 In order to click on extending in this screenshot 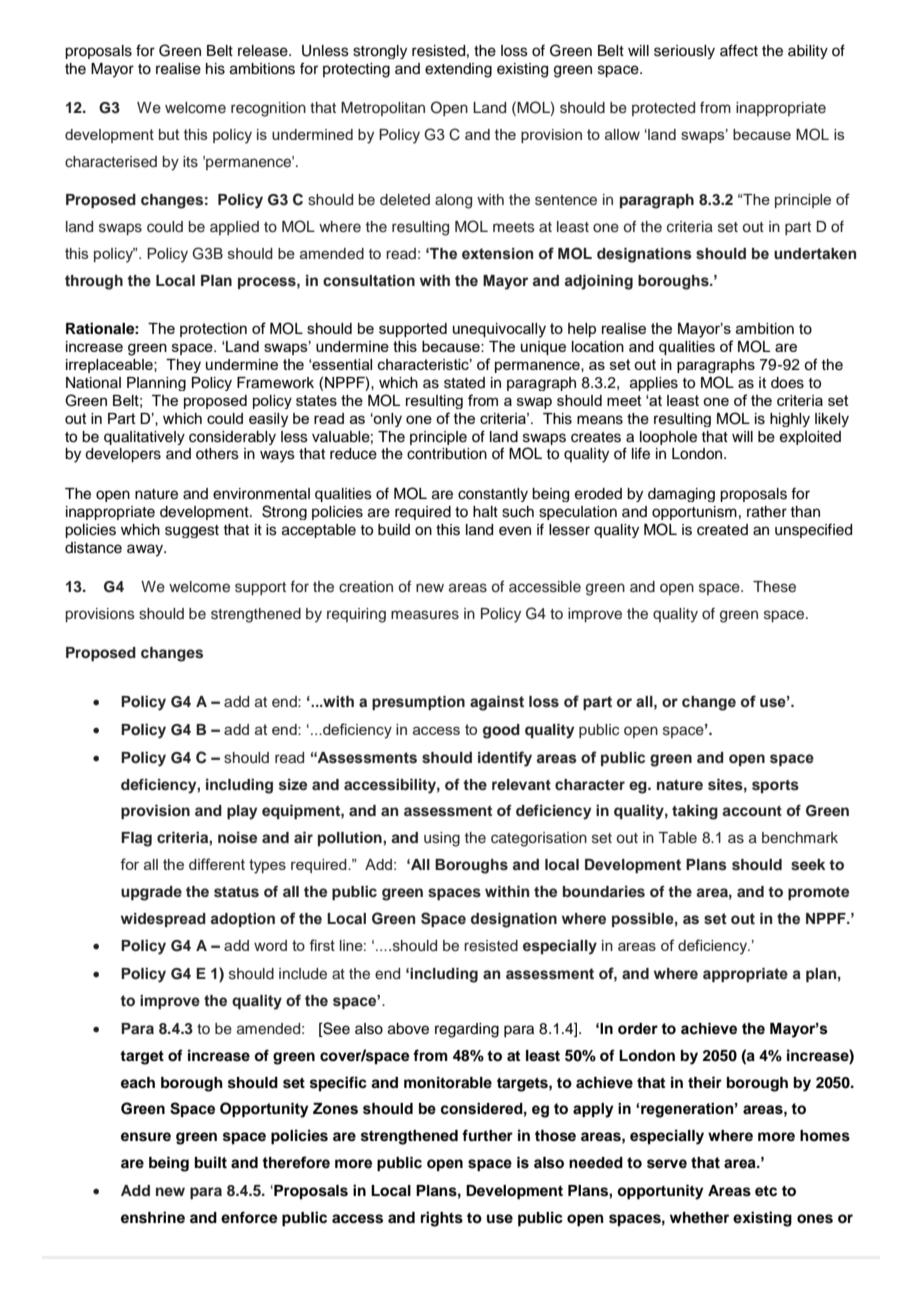, I will do `click(458, 70)`.
